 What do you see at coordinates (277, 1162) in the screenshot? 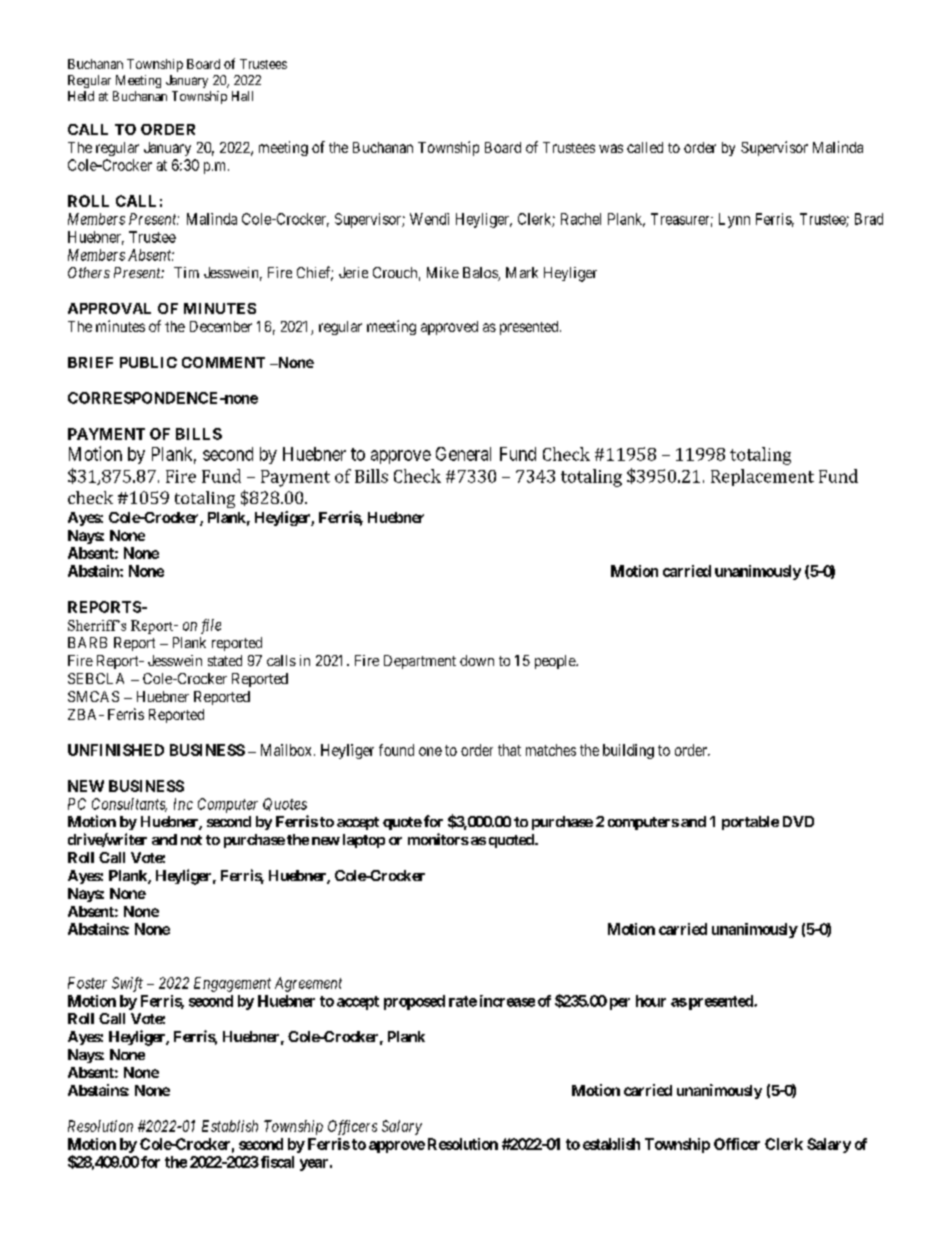
I see `fiscal` at bounding box center [277, 1162].
